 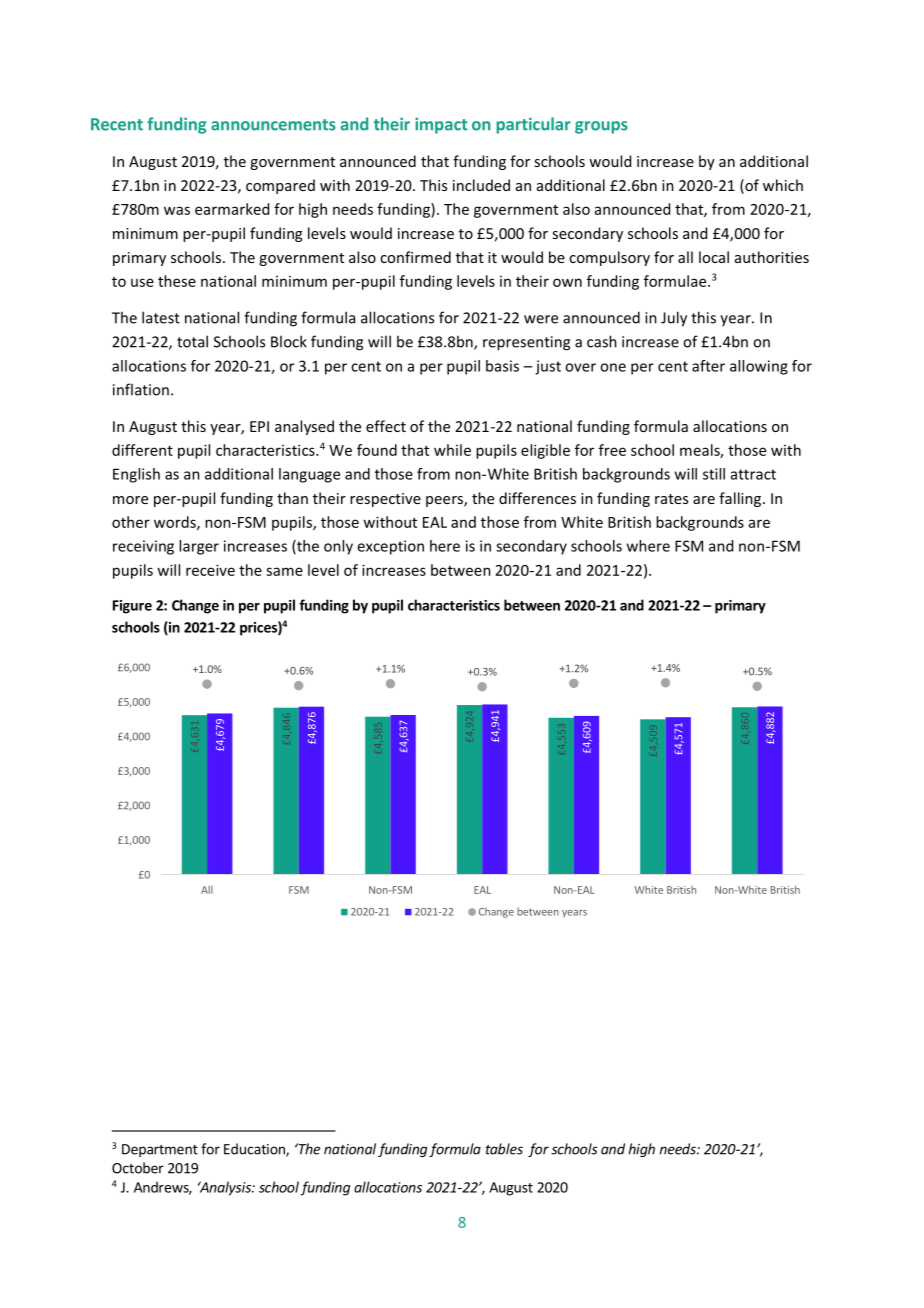 What do you see at coordinates (441, 126) in the screenshot?
I see `impact` at bounding box center [441, 126].
